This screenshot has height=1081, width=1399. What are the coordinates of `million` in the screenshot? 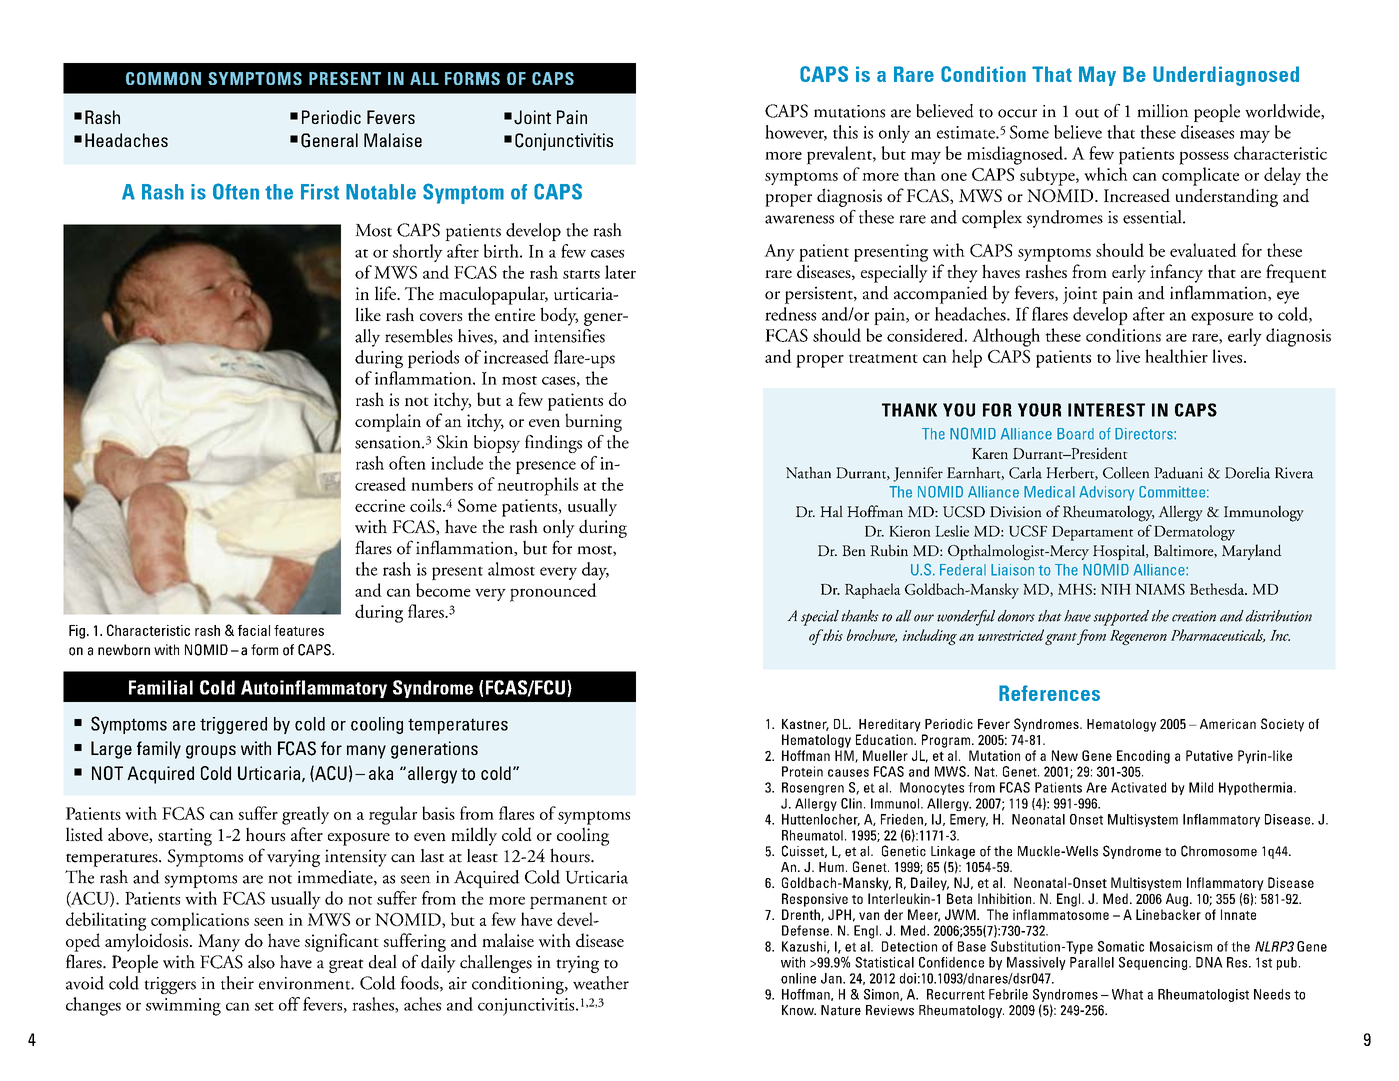 It's located at (1163, 111).
